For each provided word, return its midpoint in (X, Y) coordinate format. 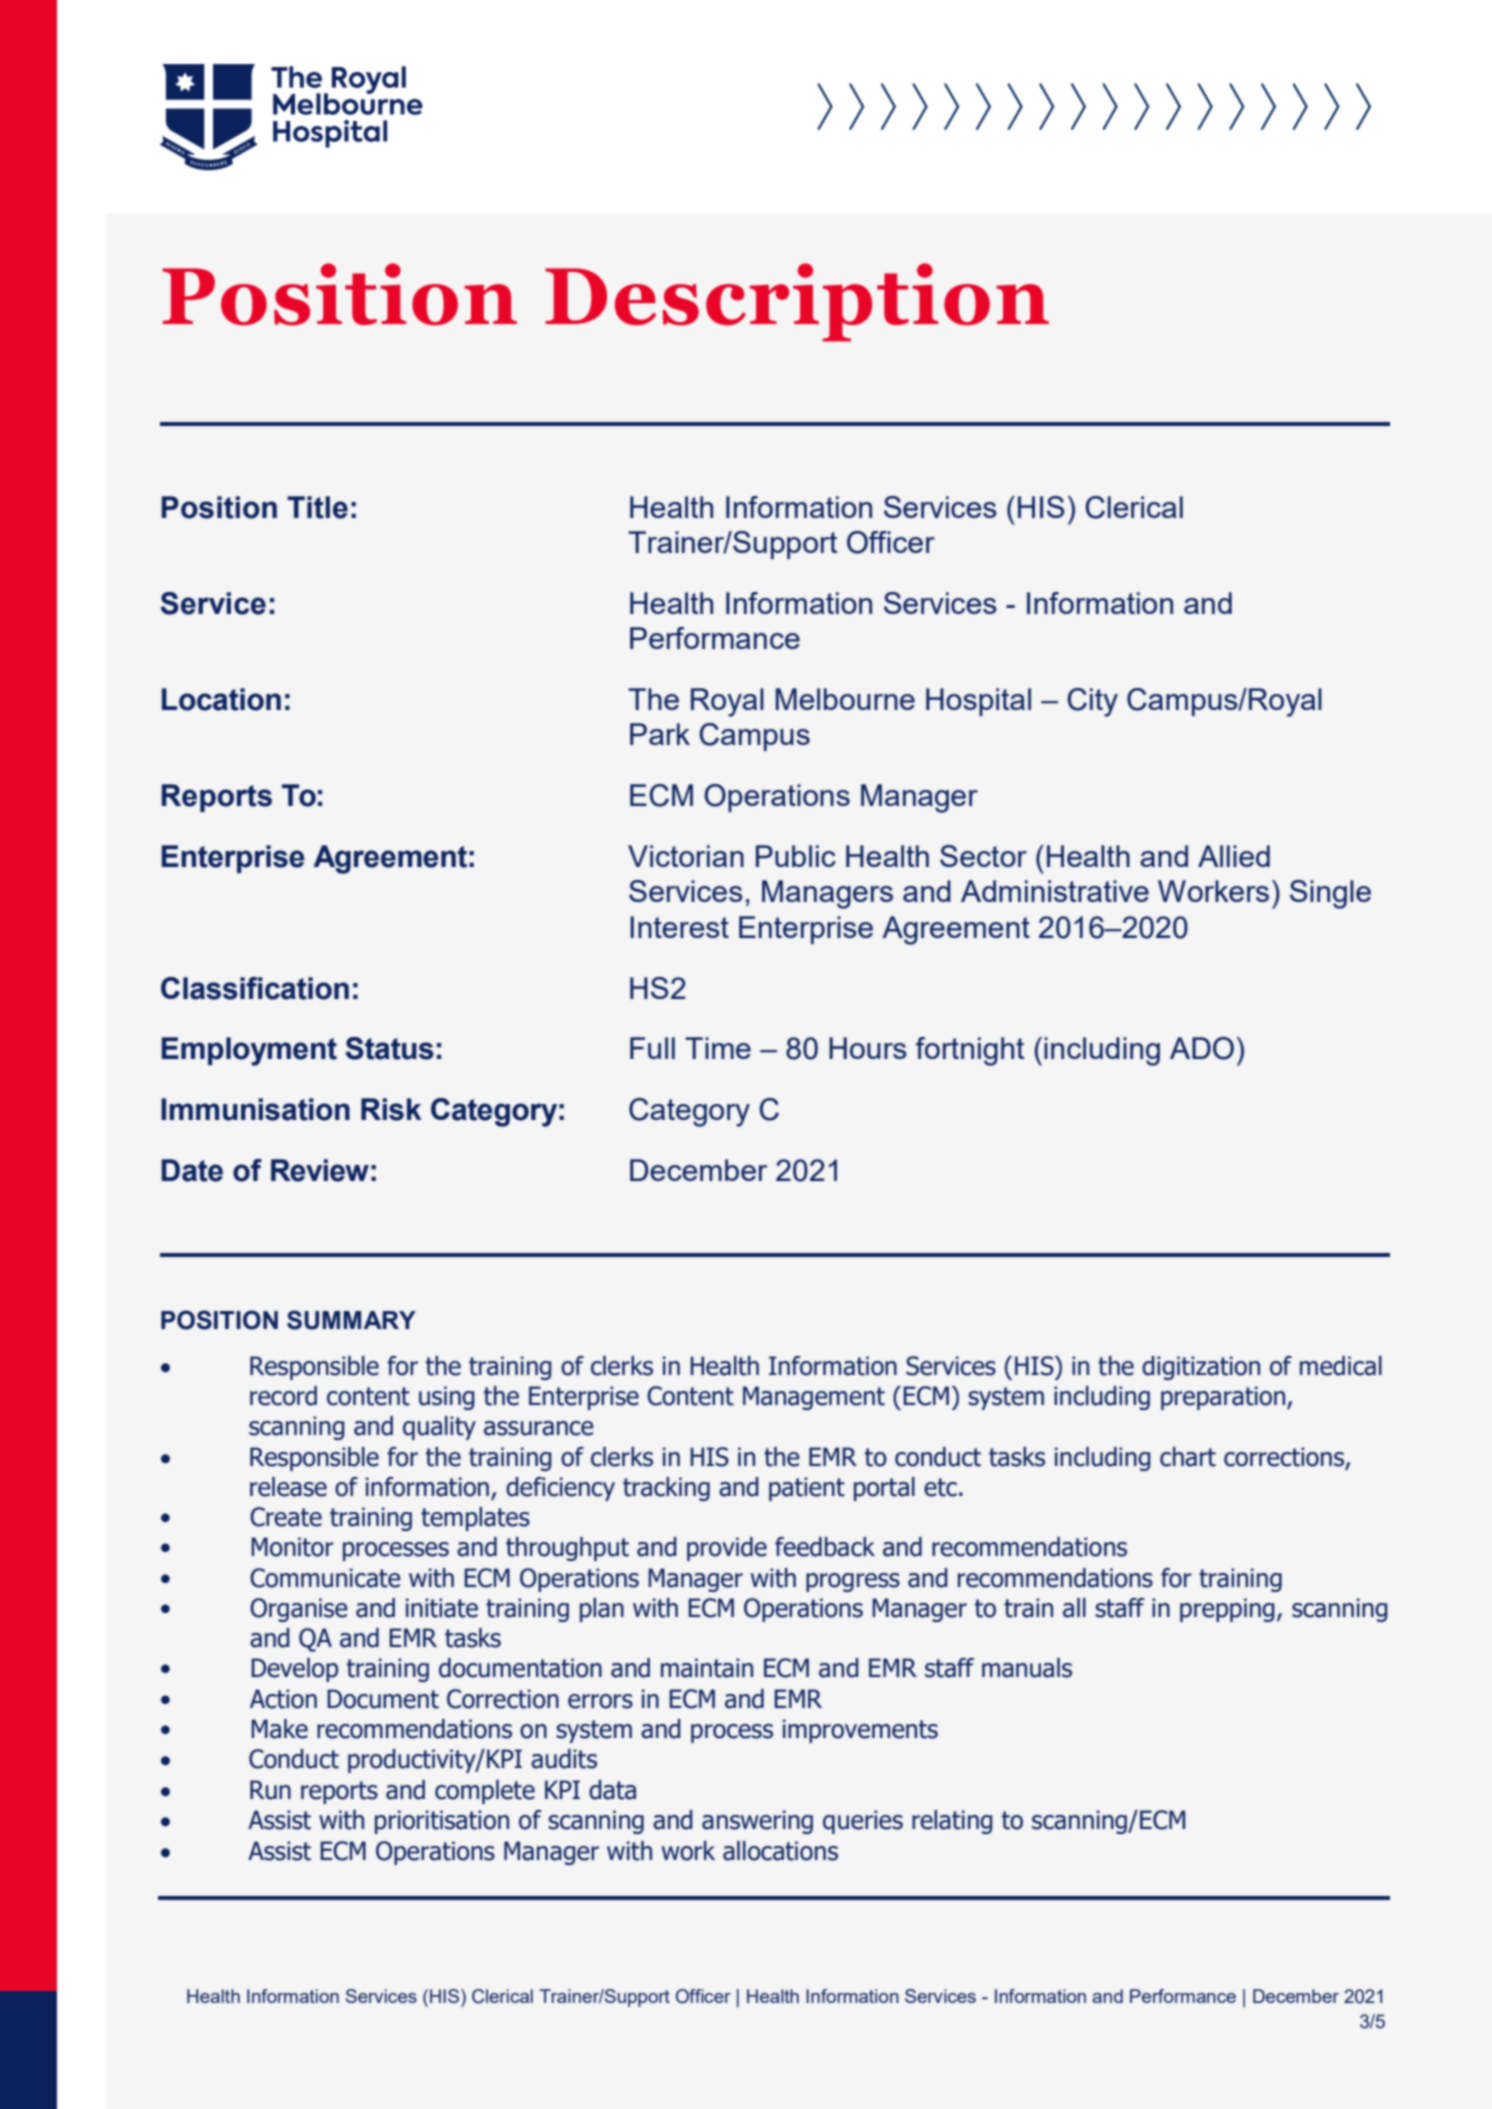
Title (317, 507)
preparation (1224, 1398)
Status (389, 1048)
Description (797, 302)
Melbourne (845, 699)
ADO (1202, 1048)
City (1092, 702)
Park (660, 734)
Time (718, 1048)
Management (814, 1398)
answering (757, 1822)
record (283, 1396)
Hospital (978, 702)
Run (270, 1790)
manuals (1027, 1668)
